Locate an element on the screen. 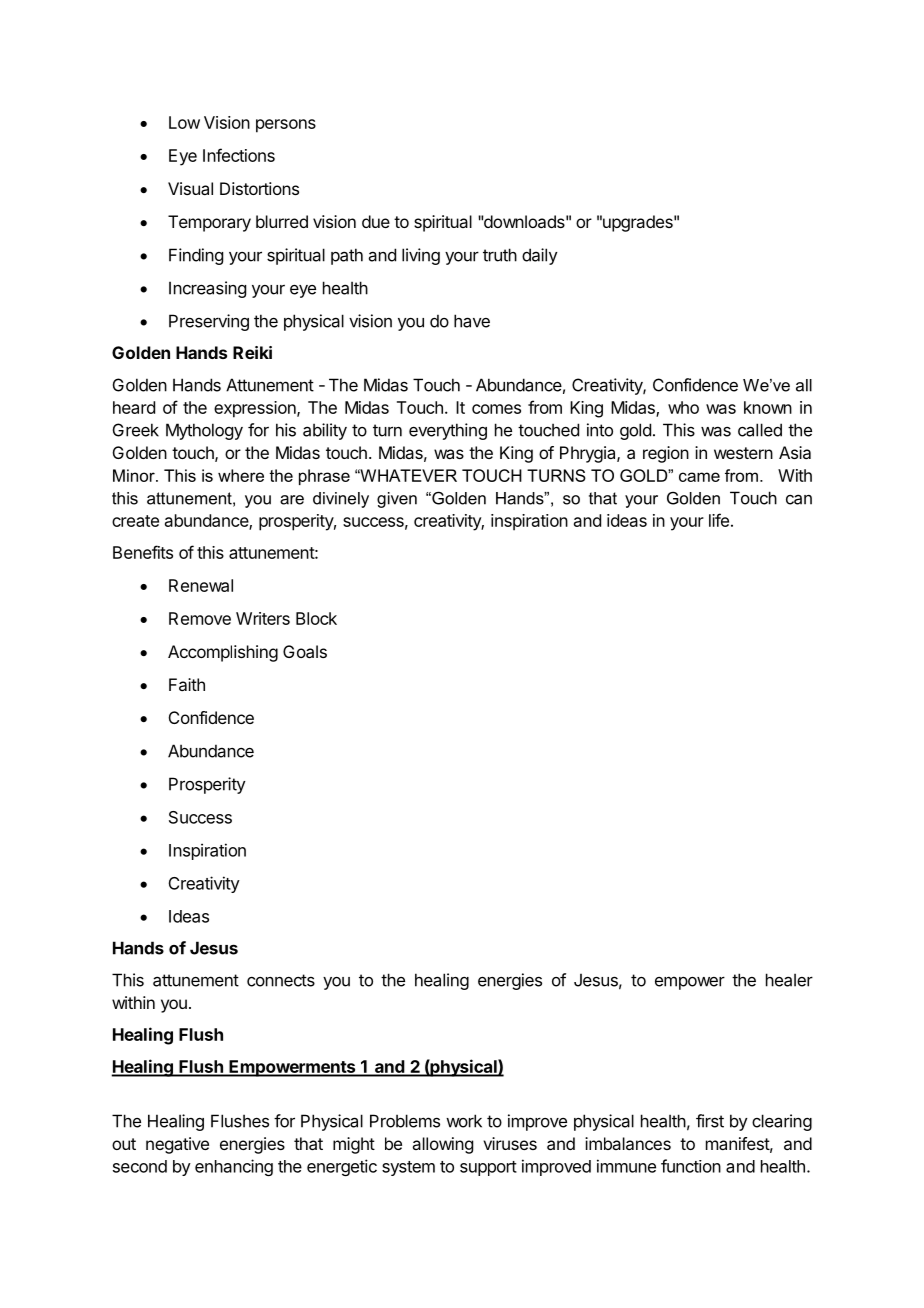 Image resolution: width=924 pixels, height=1308 pixels. Infections is located at coordinates (239, 155).
